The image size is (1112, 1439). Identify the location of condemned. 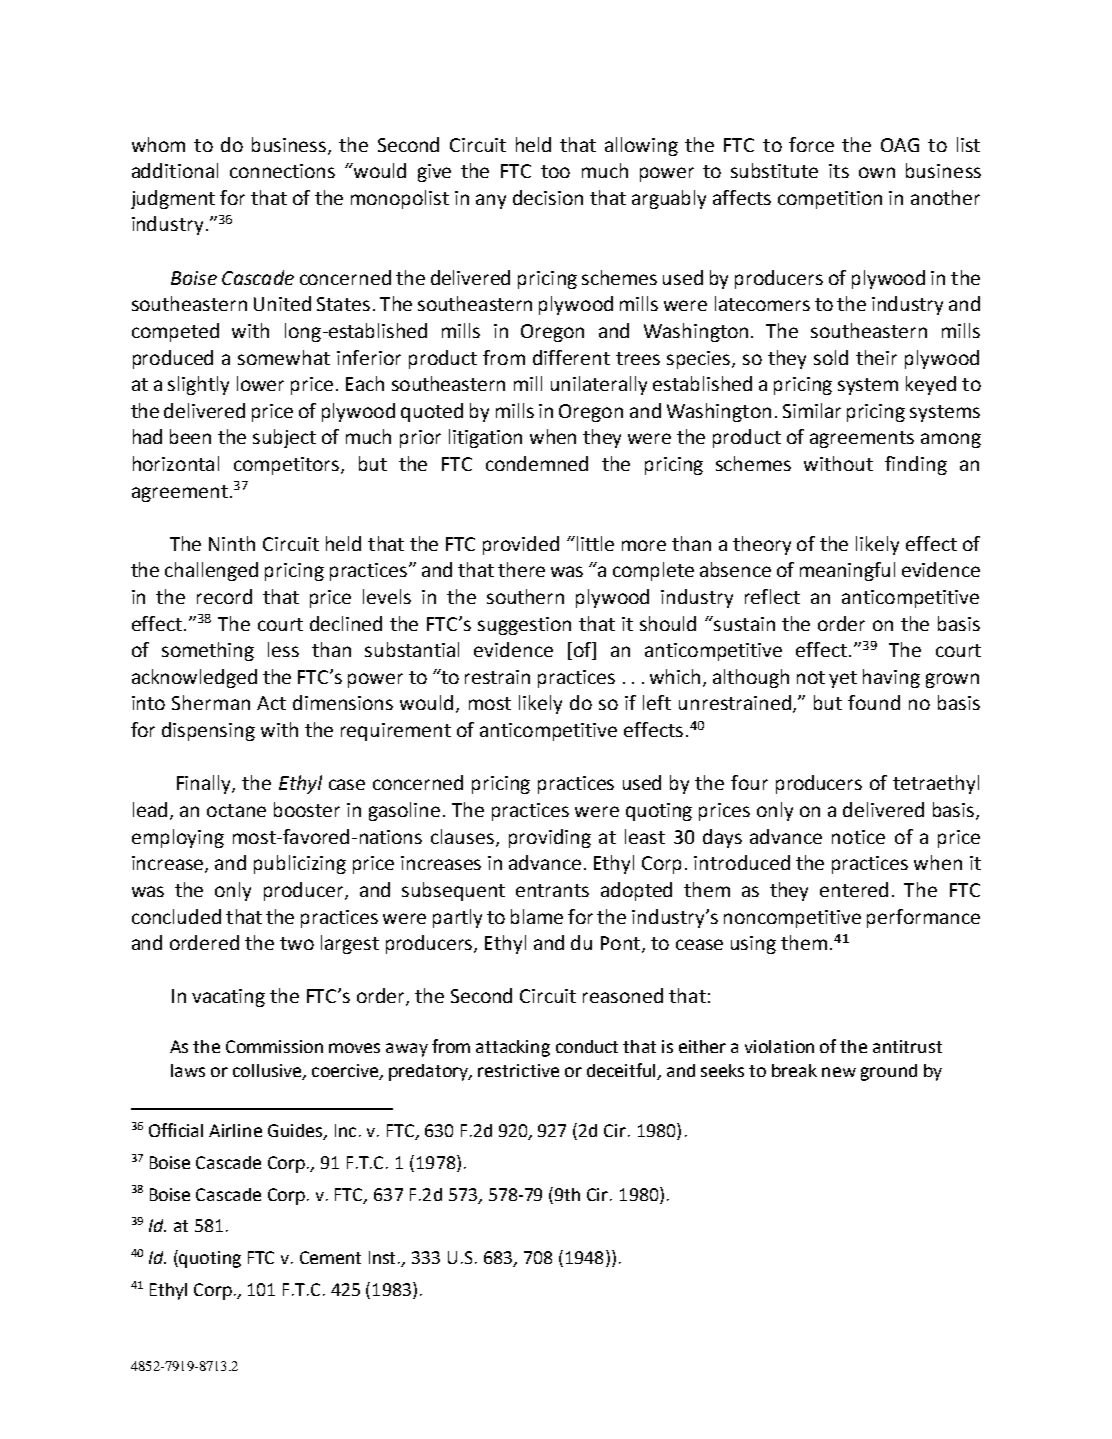
(537, 463).
